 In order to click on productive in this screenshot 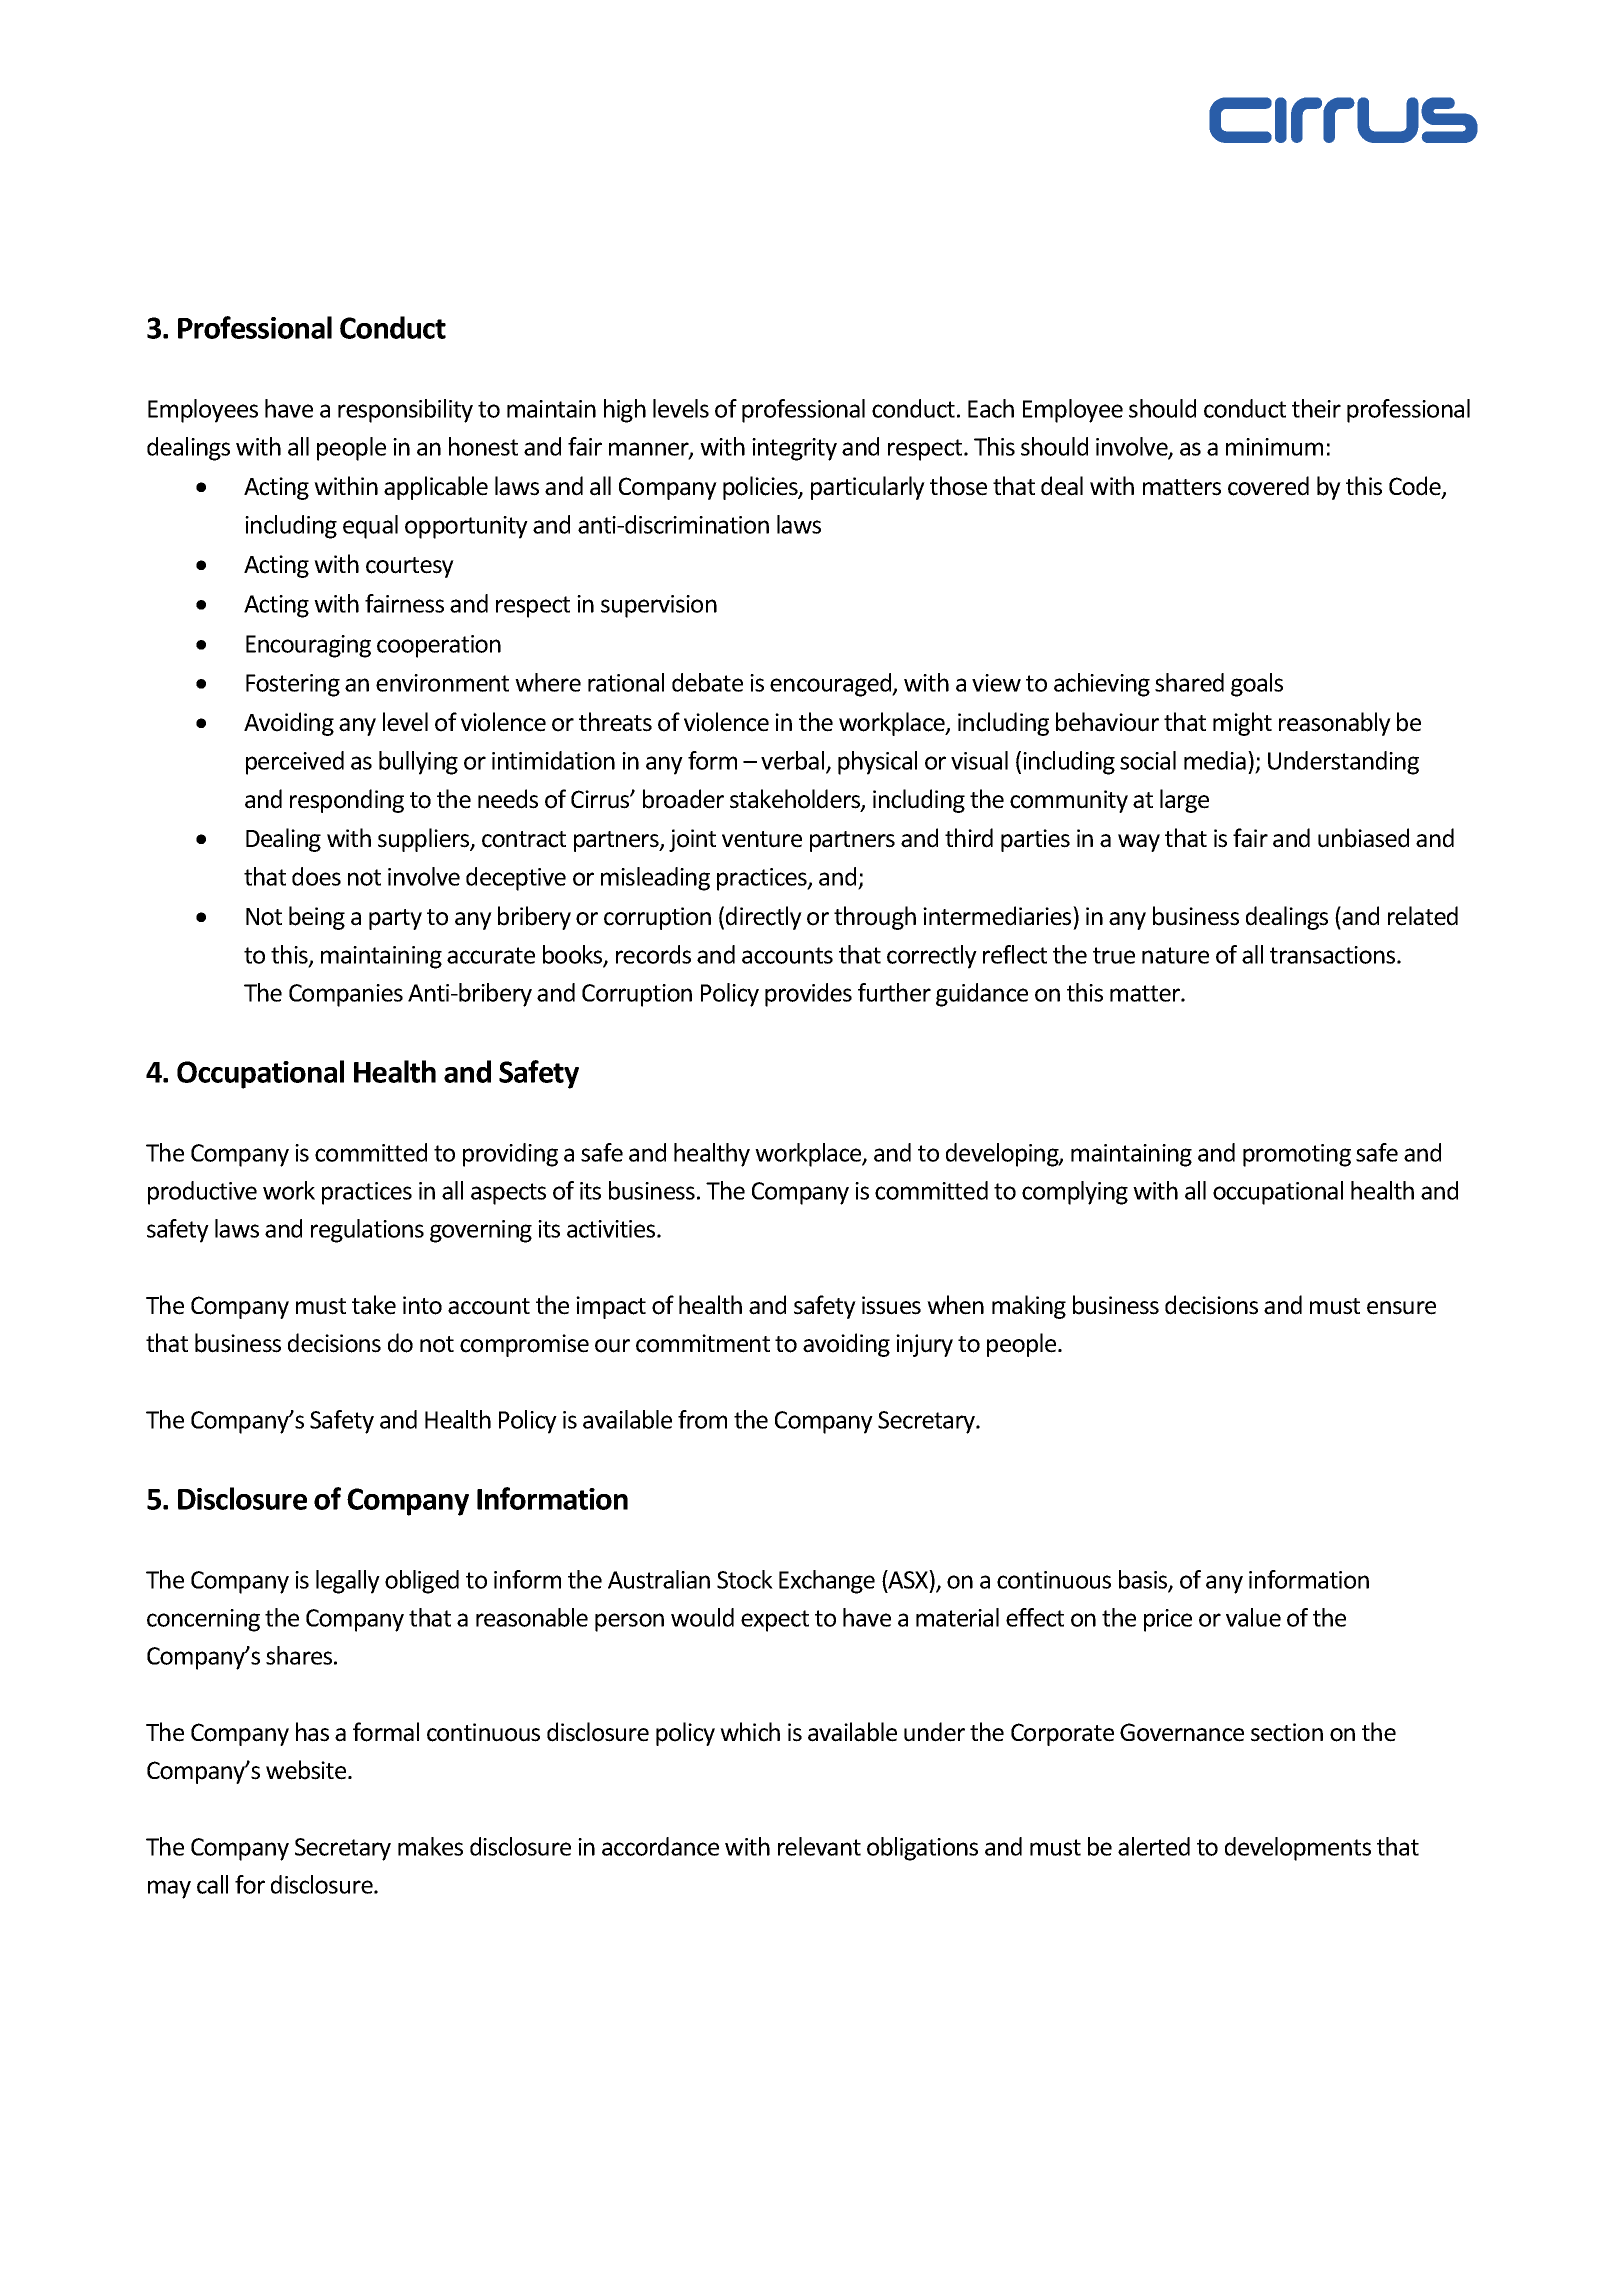, I will do `click(202, 1193)`.
